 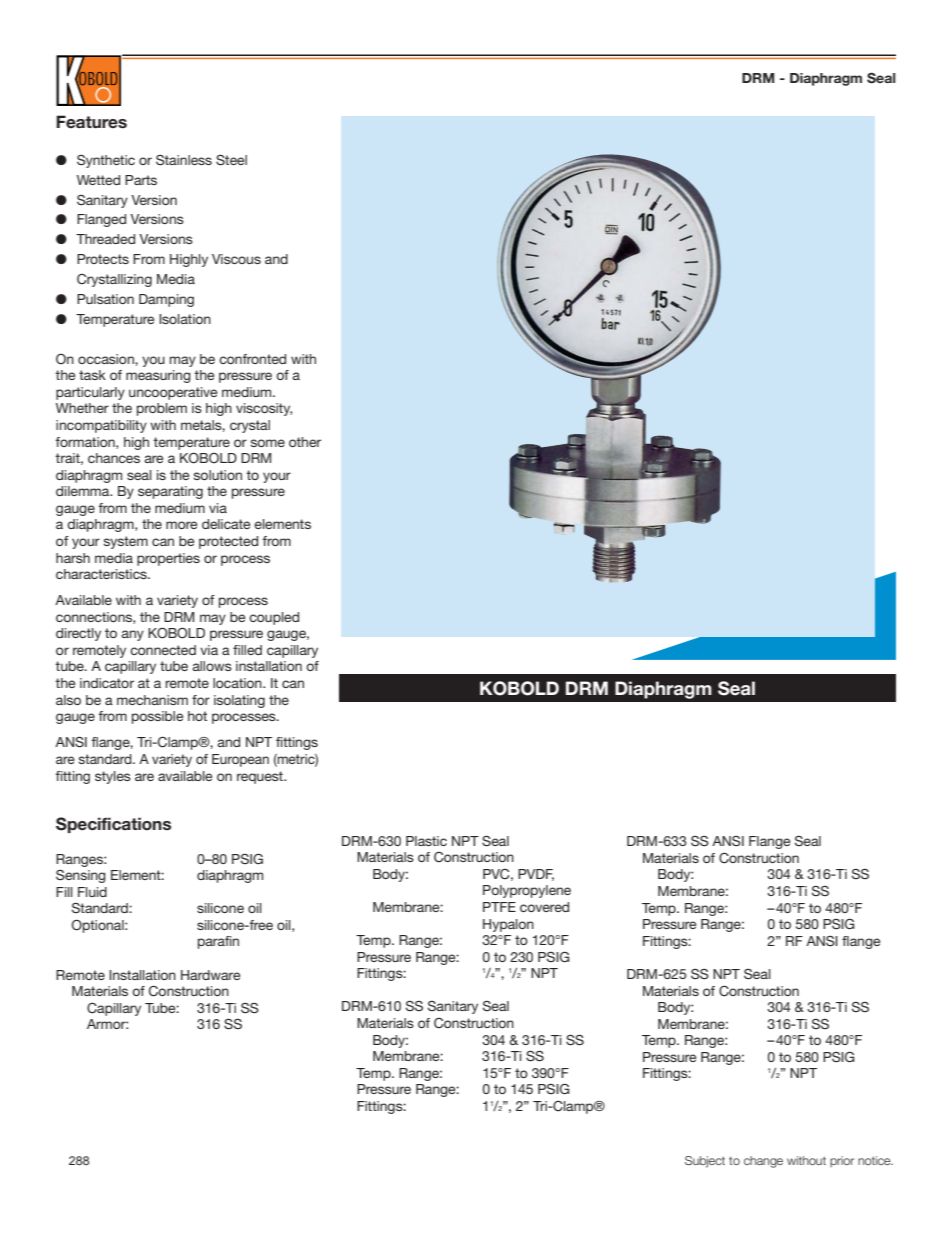 What do you see at coordinates (168, 559) in the screenshot?
I see `properties` at bounding box center [168, 559].
